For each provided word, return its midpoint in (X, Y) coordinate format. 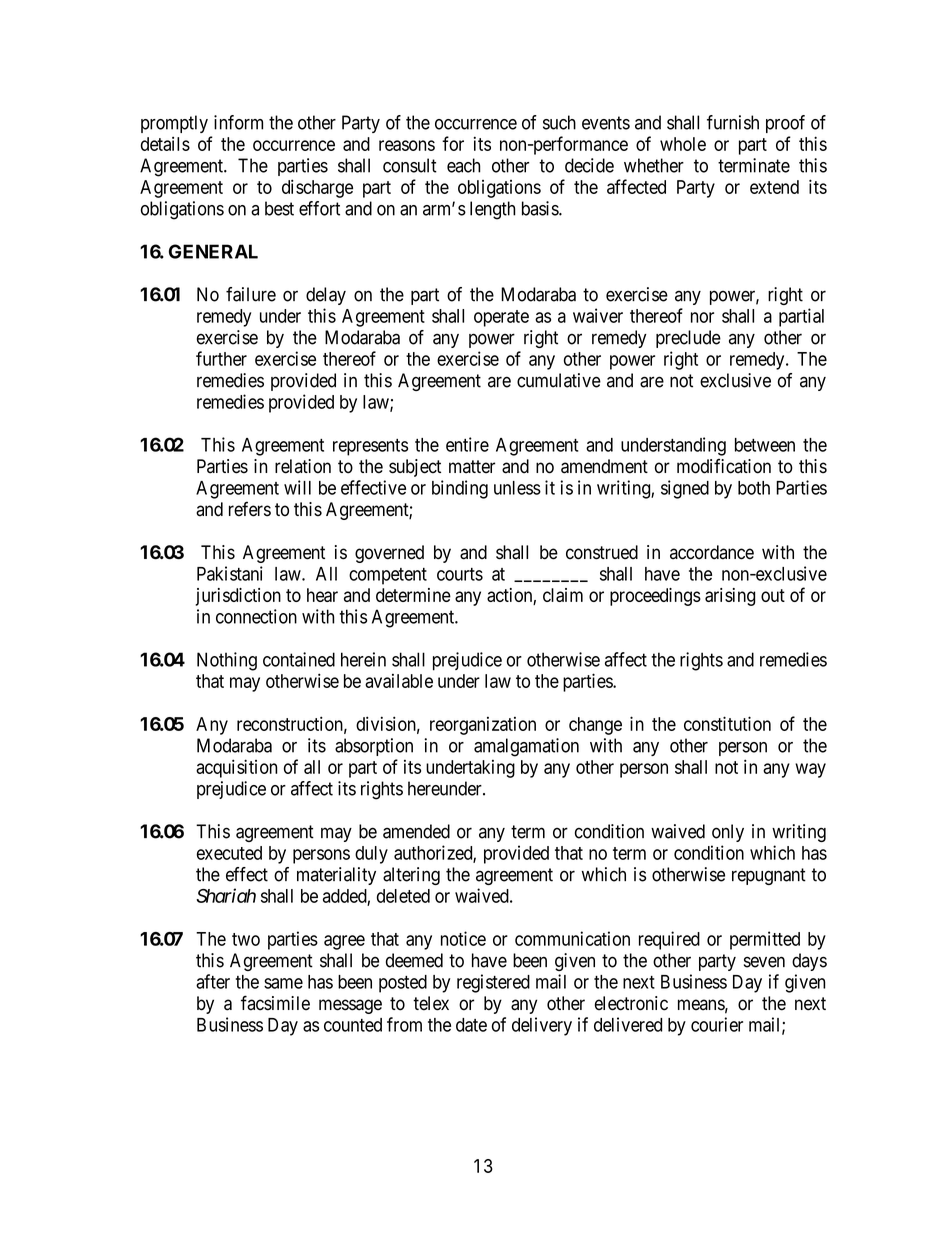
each (463, 165)
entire (467, 444)
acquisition (236, 768)
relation (303, 466)
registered (493, 983)
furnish (733, 122)
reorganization (483, 726)
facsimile (275, 1003)
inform (238, 122)
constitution (727, 723)
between (765, 445)
